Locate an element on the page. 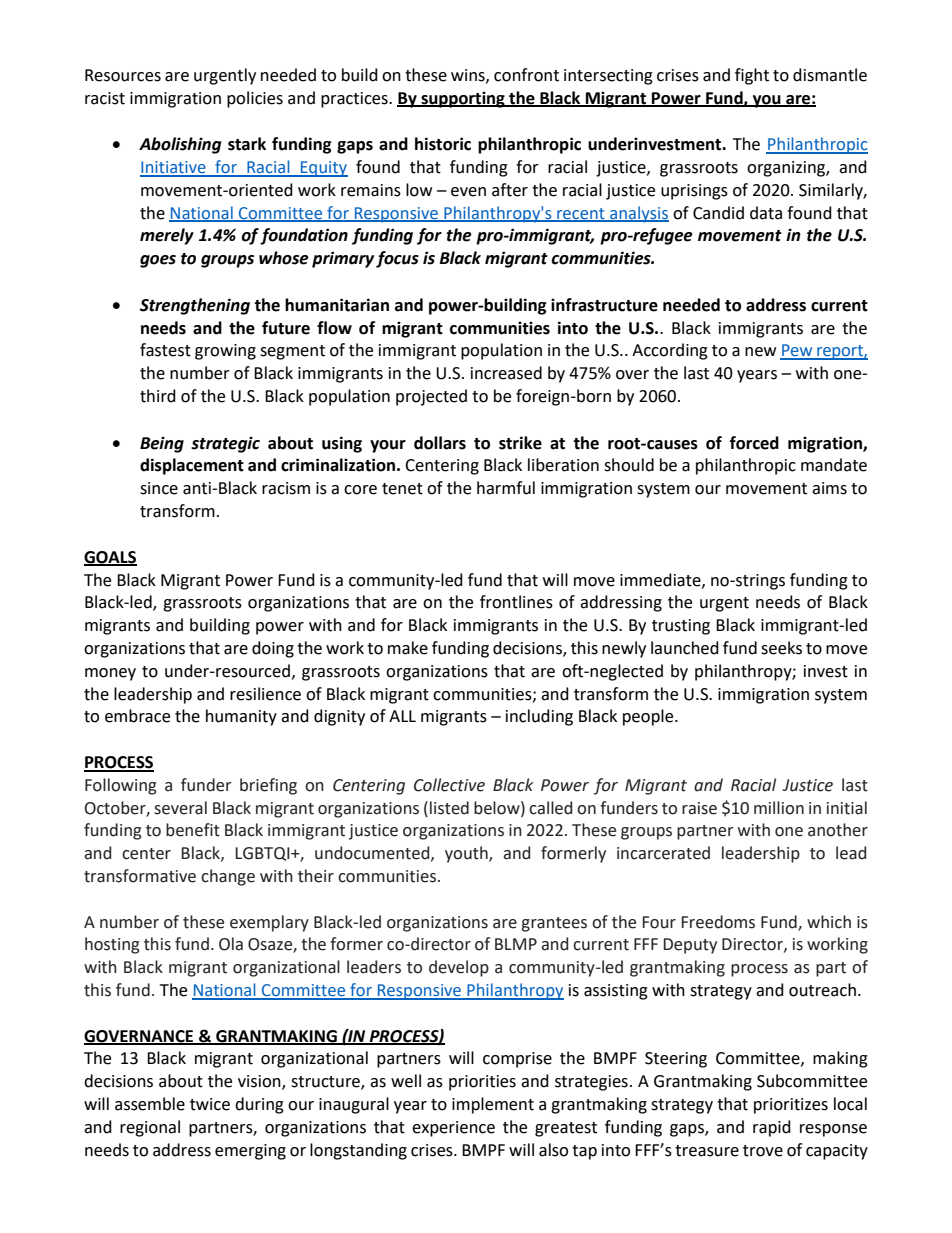 Image resolution: width=952 pixels, height=1233 pixels. Abolishing is located at coordinates (180, 145).
